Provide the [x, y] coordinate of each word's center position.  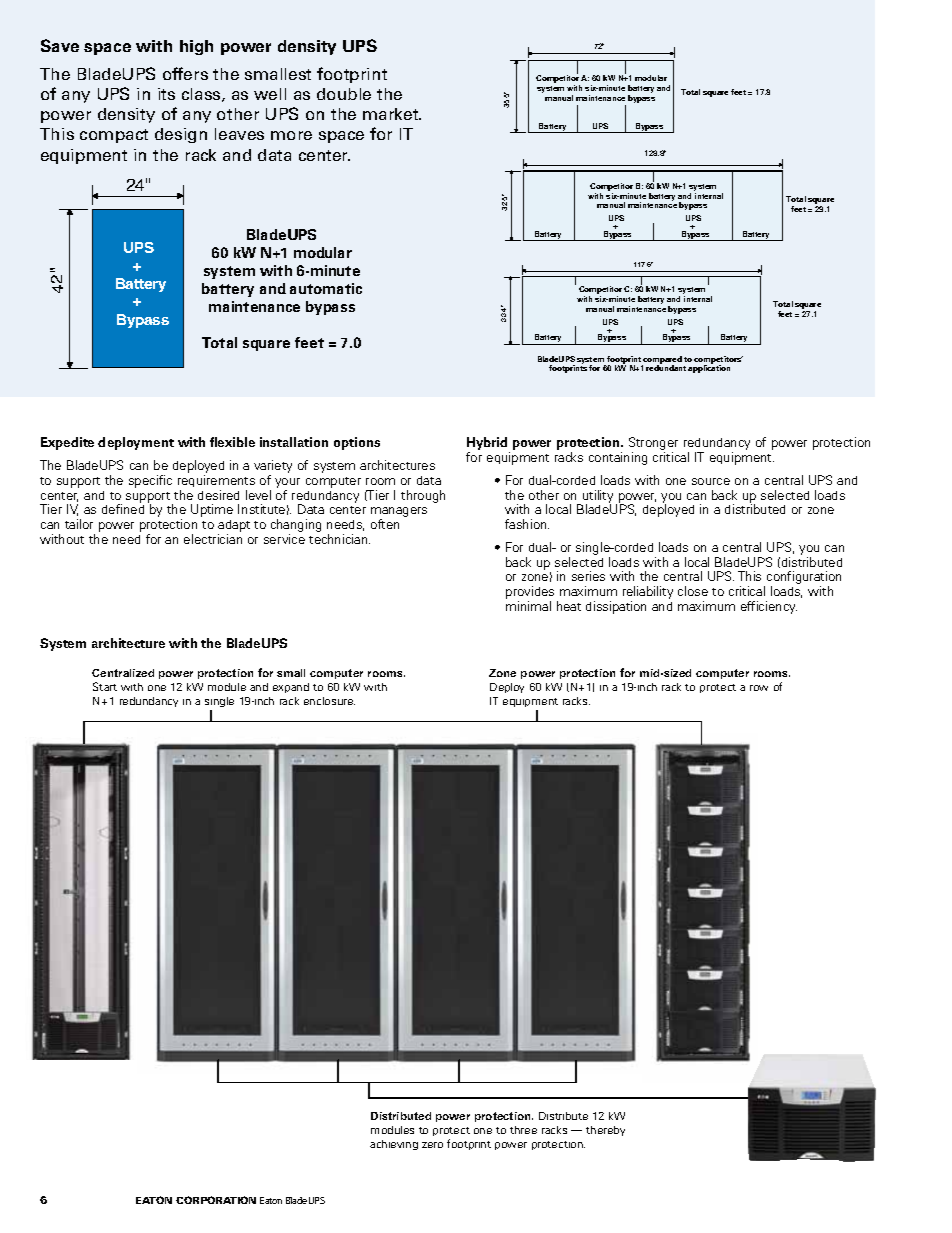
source [711, 481]
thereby [605, 1131]
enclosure [329, 701]
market [392, 114]
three [523, 1130]
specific [150, 481]
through [423, 496]
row [759, 688]
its [166, 94]
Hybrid [488, 445]
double [344, 94]
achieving [394, 1145]
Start [105, 686]
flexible [232, 442]
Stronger [653, 445]
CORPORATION [216, 1200]
